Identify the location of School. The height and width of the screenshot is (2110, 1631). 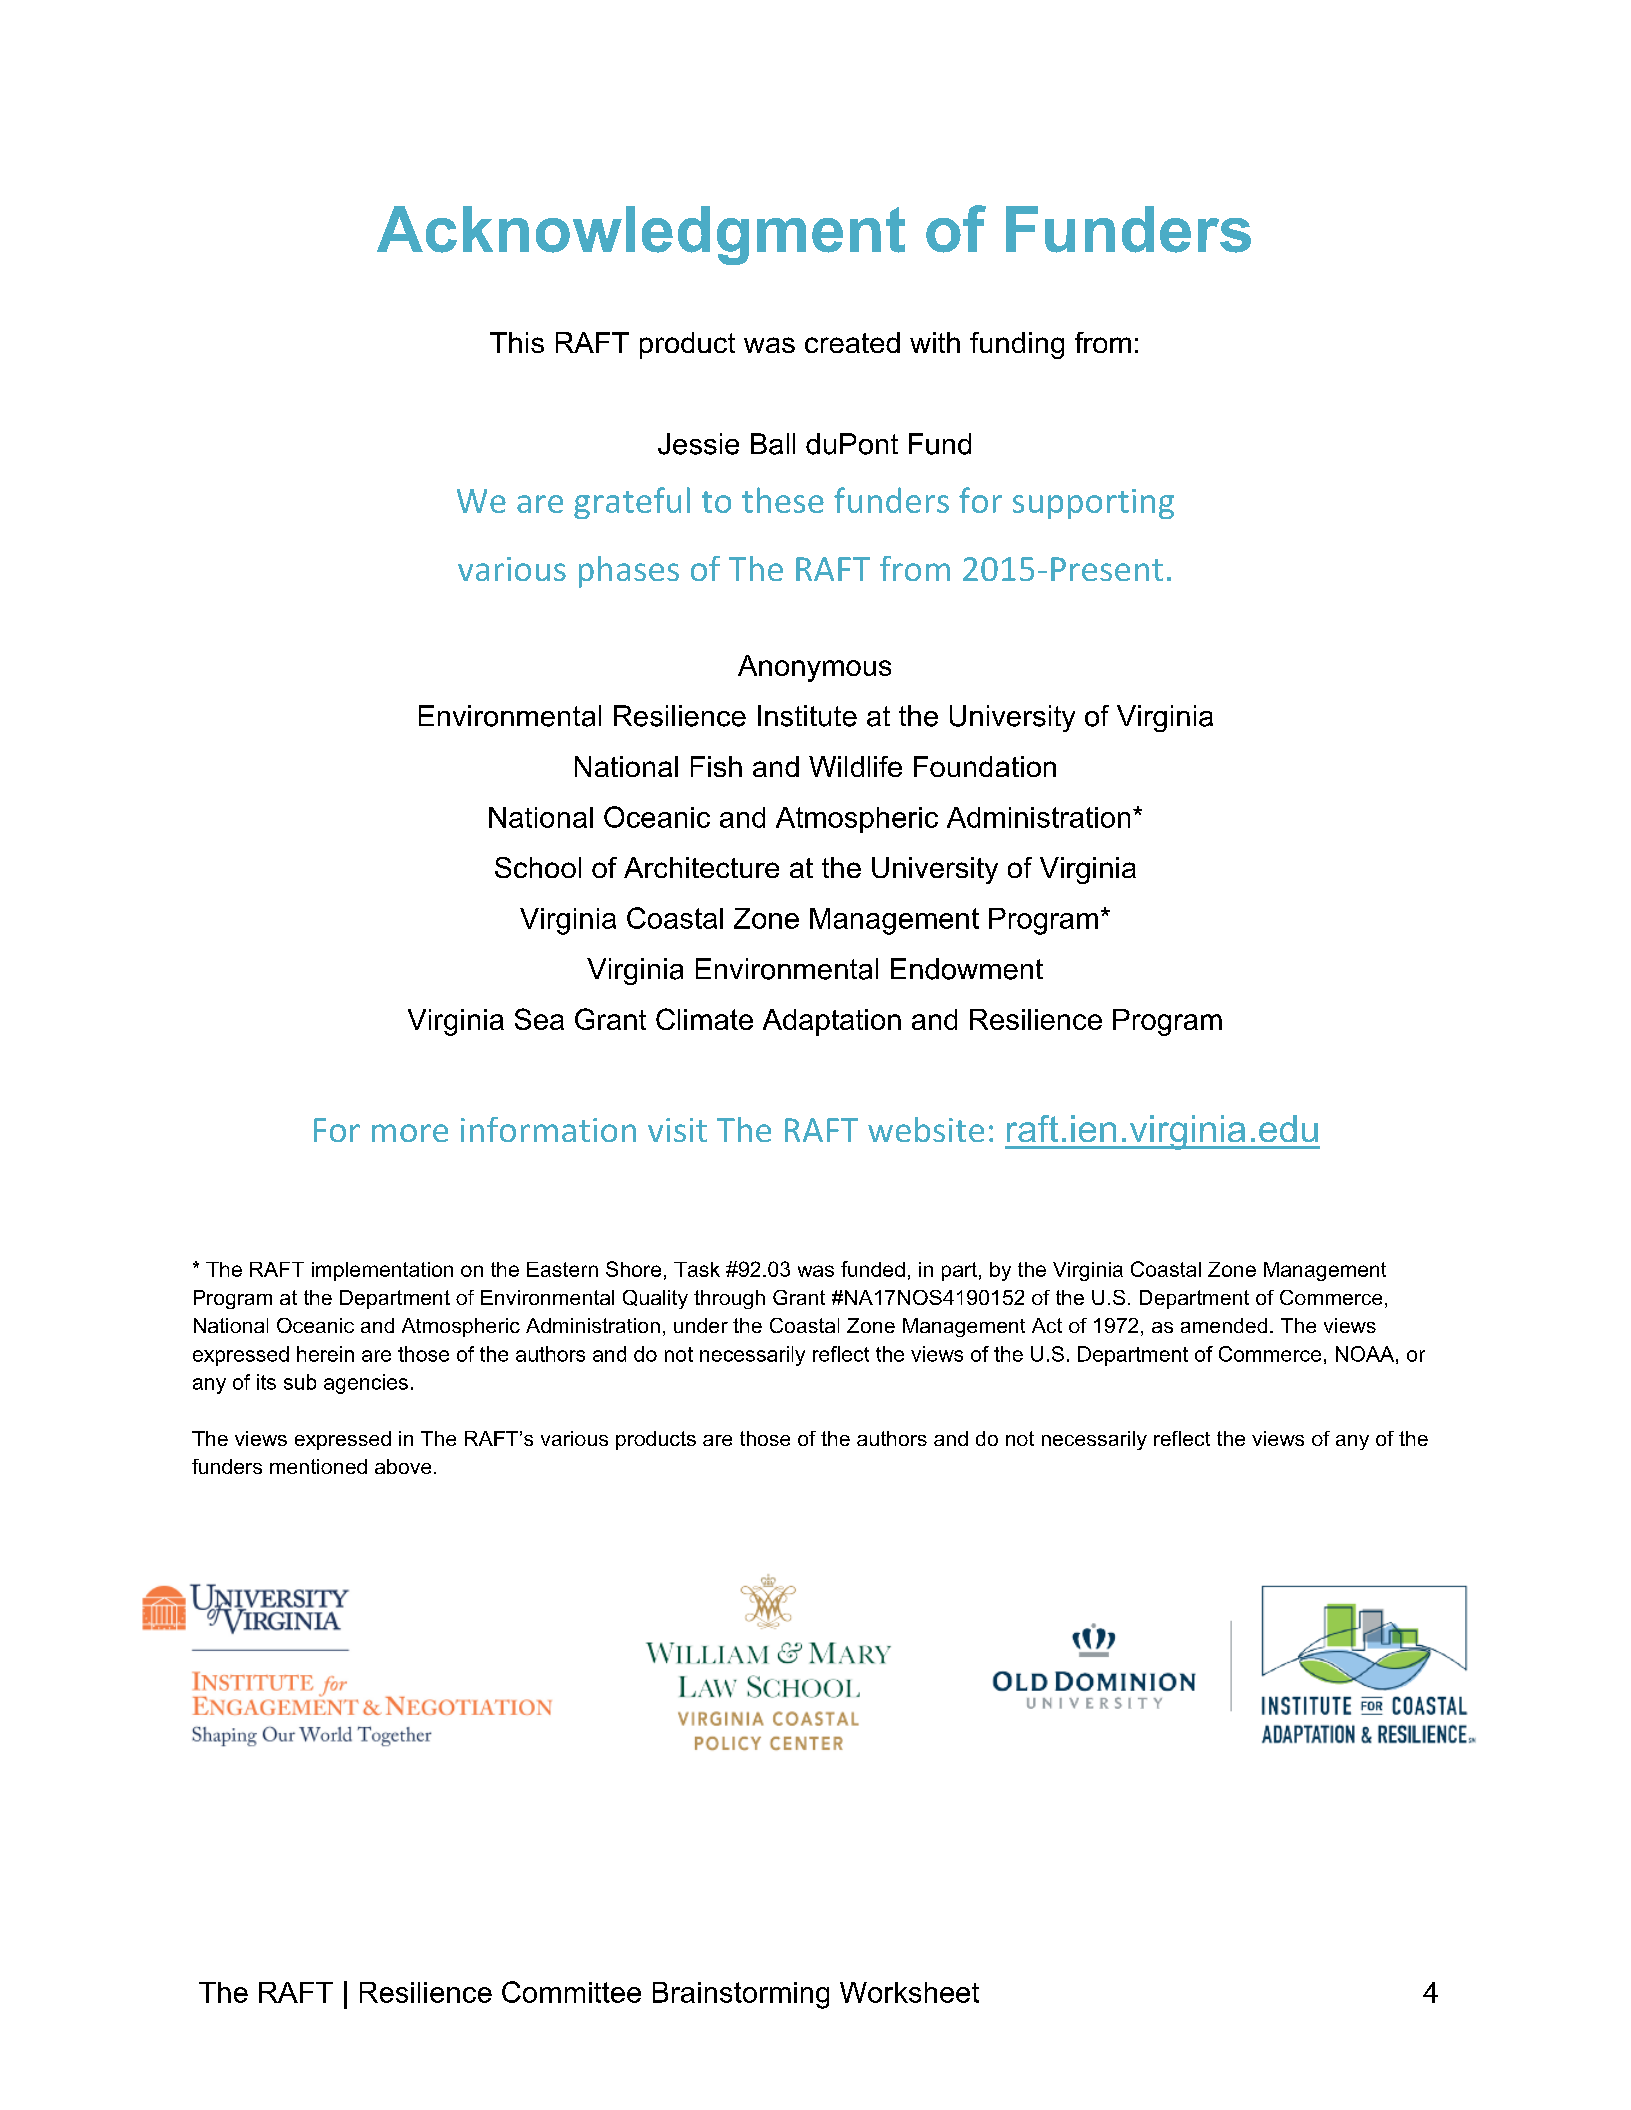
(538, 867).
